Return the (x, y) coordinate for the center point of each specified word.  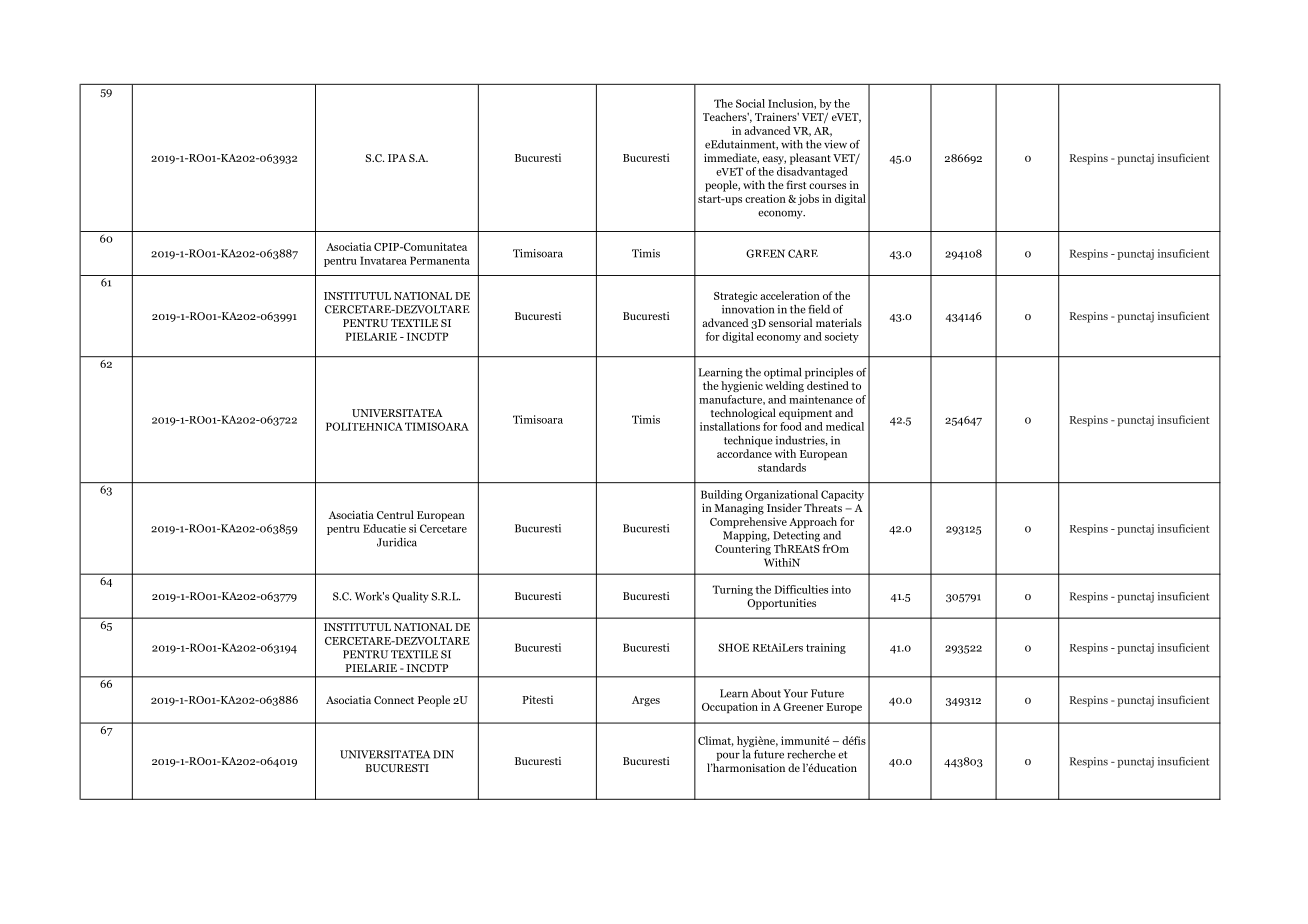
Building (721, 495)
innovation (748, 309)
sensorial (790, 322)
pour (728, 756)
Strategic (736, 296)
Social (750, 103)
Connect (394, 700)
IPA (397, 158)
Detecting (796, 536)
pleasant (810, 159)
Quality (410, 597)
